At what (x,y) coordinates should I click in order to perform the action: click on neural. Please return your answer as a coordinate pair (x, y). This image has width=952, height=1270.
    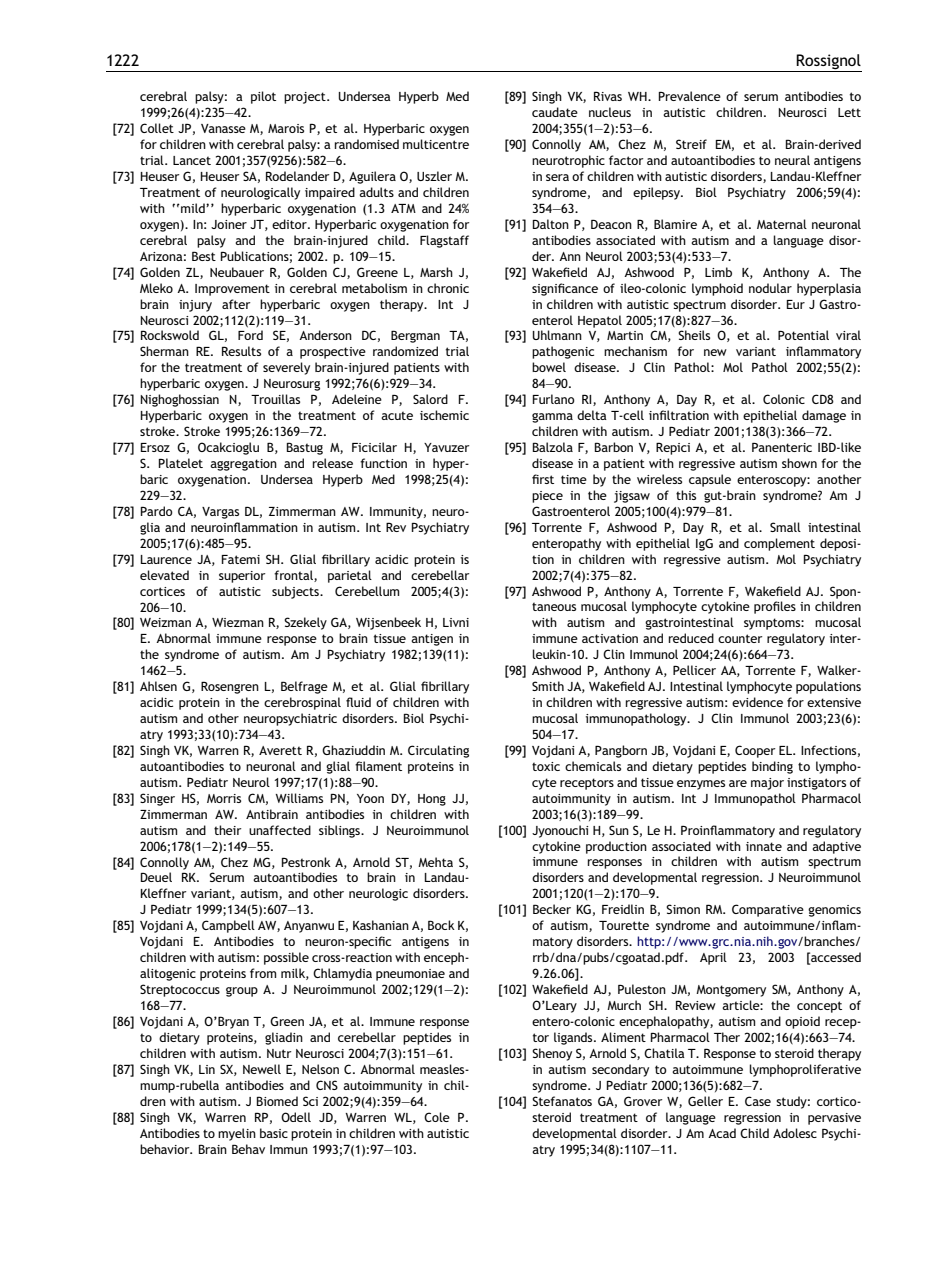
    Looking at the image, I should click on (792, 160).
